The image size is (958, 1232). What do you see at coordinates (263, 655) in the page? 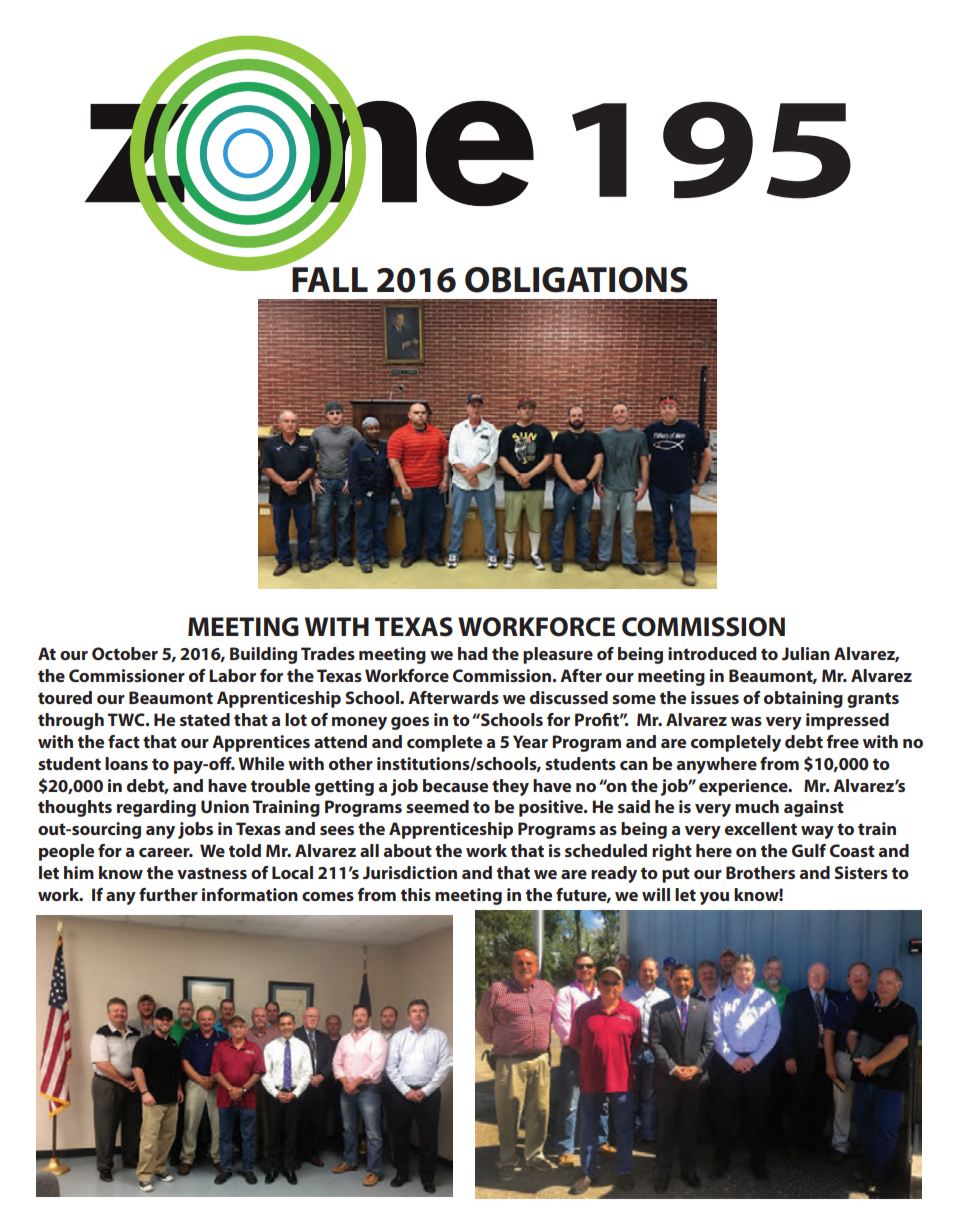
I see `Building` at bounding box center [263, 655].
